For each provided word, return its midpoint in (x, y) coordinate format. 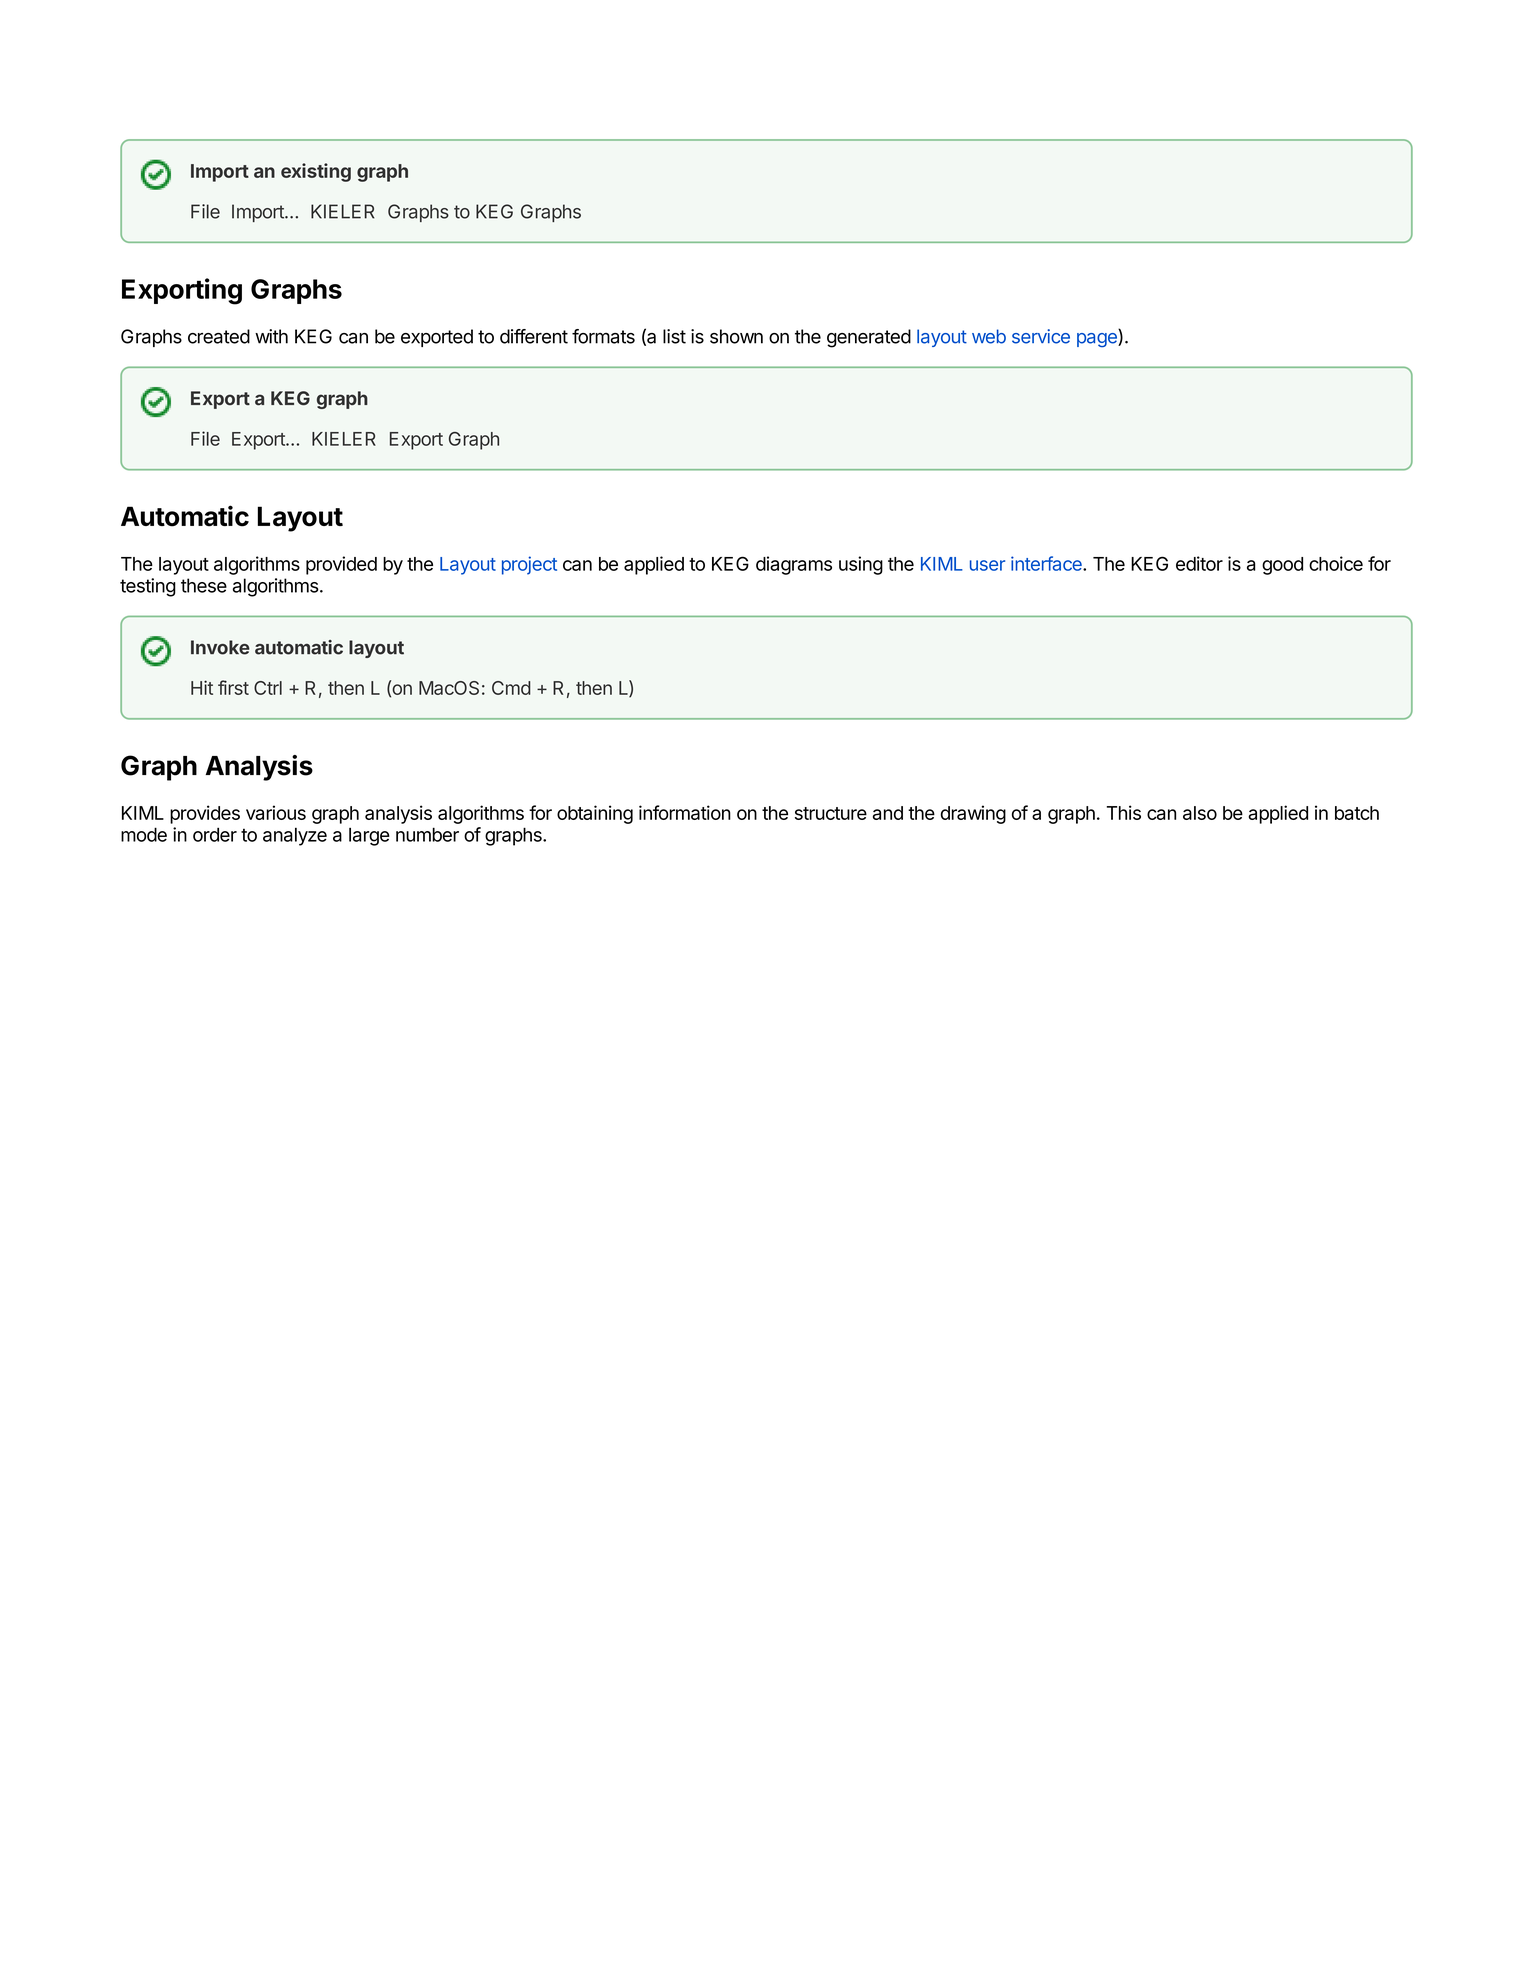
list (674, 336)
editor (1199, 563)
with (271, 336)
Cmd (511, 688)
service (1041, 336)
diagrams (794, 565)
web (989, 336)
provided (341, 565)
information (685, 812)
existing (316, 172)
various (276, 812)
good (1282, 566)
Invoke (220, 647)
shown (736, 336)
